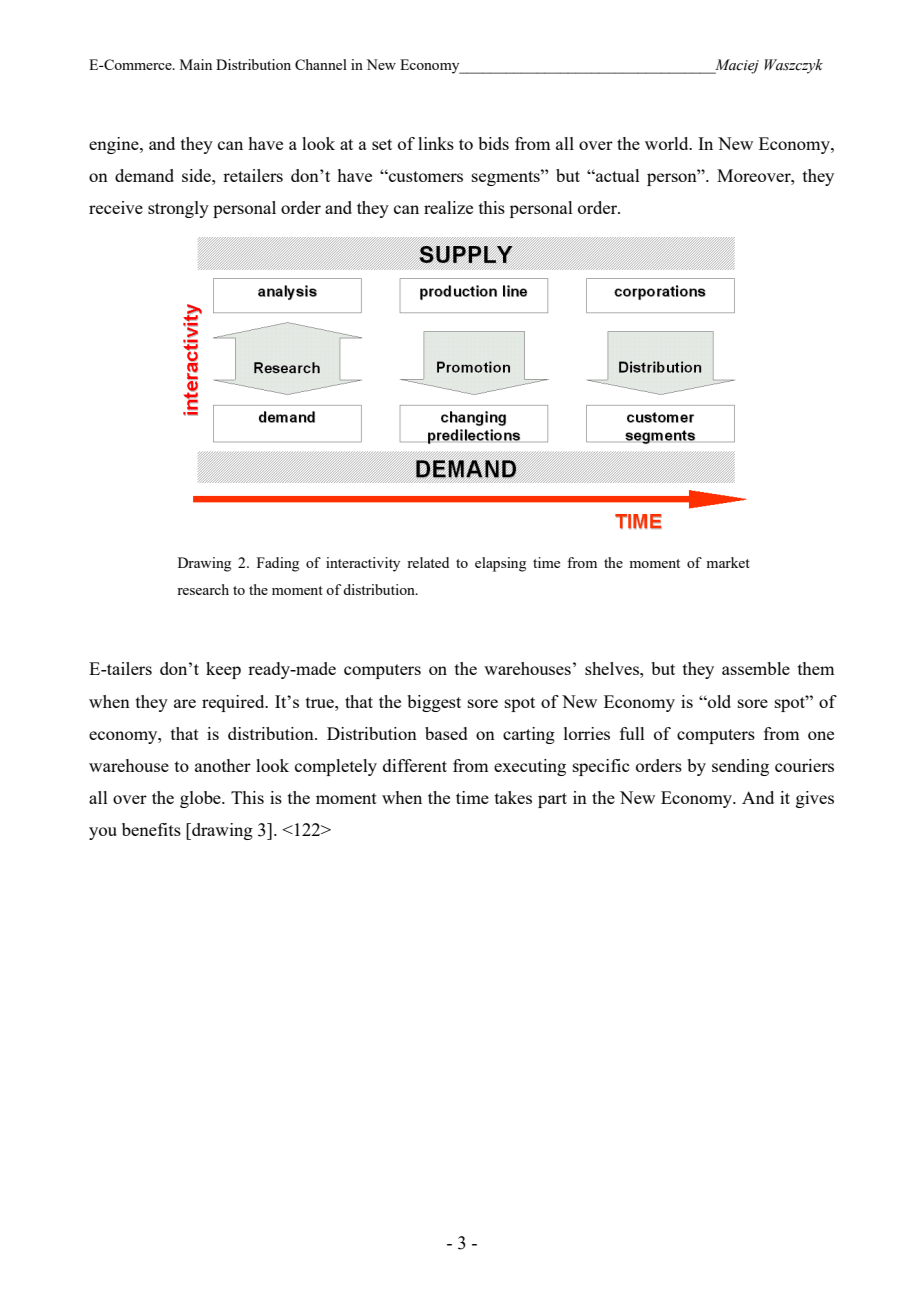  Describe the element at coordinates (201, 799) in the page. I see `globe` at that location.
